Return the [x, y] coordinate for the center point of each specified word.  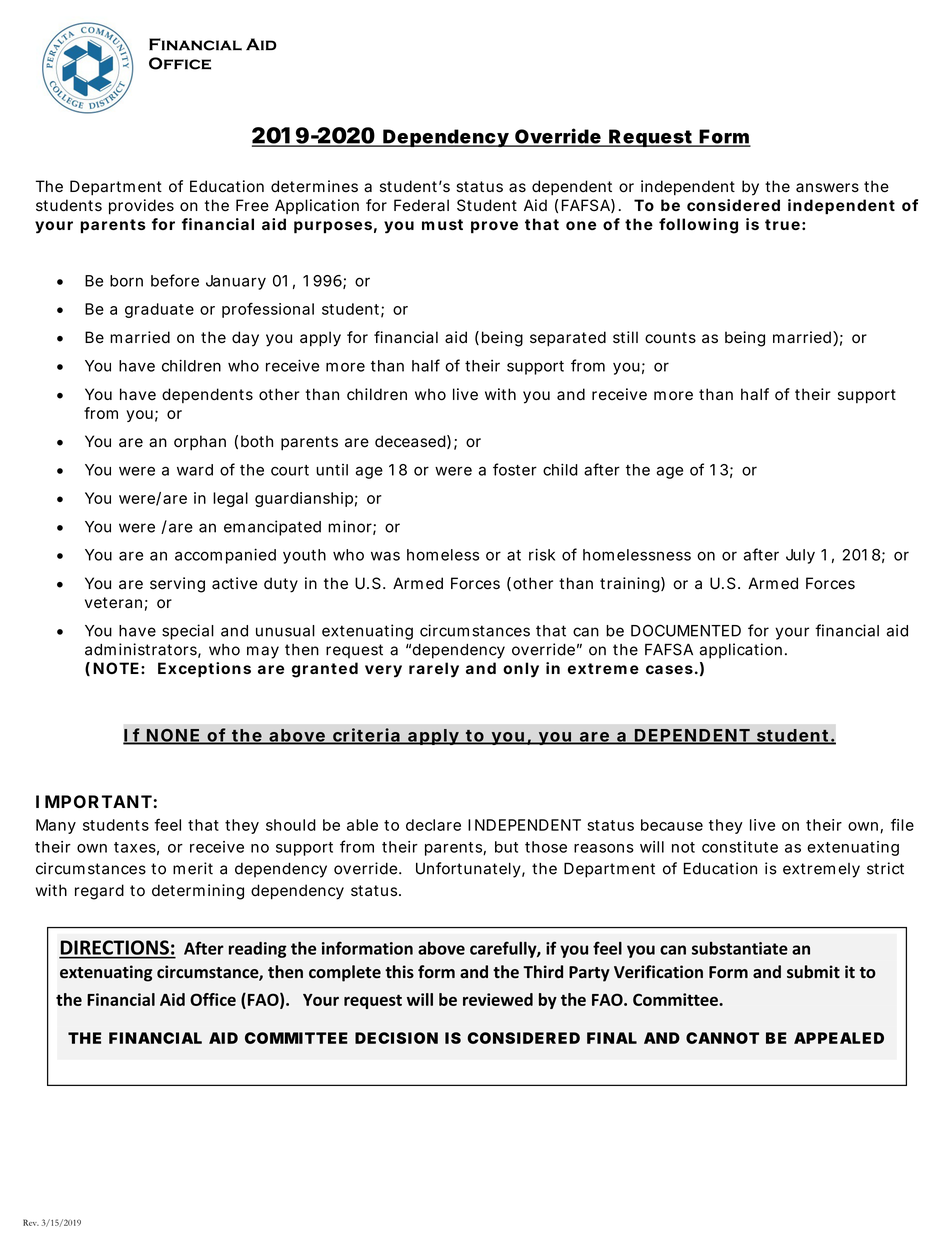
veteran [113, 603]
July [800, 556]
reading [258, 950]
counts [670, 338]
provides [141, 207]
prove [494, 227]
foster [515, 469]
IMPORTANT [94, 801]
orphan [200, 442]
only [521, 670]
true [782, 224]
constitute [740, 847]
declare [433, 825]
